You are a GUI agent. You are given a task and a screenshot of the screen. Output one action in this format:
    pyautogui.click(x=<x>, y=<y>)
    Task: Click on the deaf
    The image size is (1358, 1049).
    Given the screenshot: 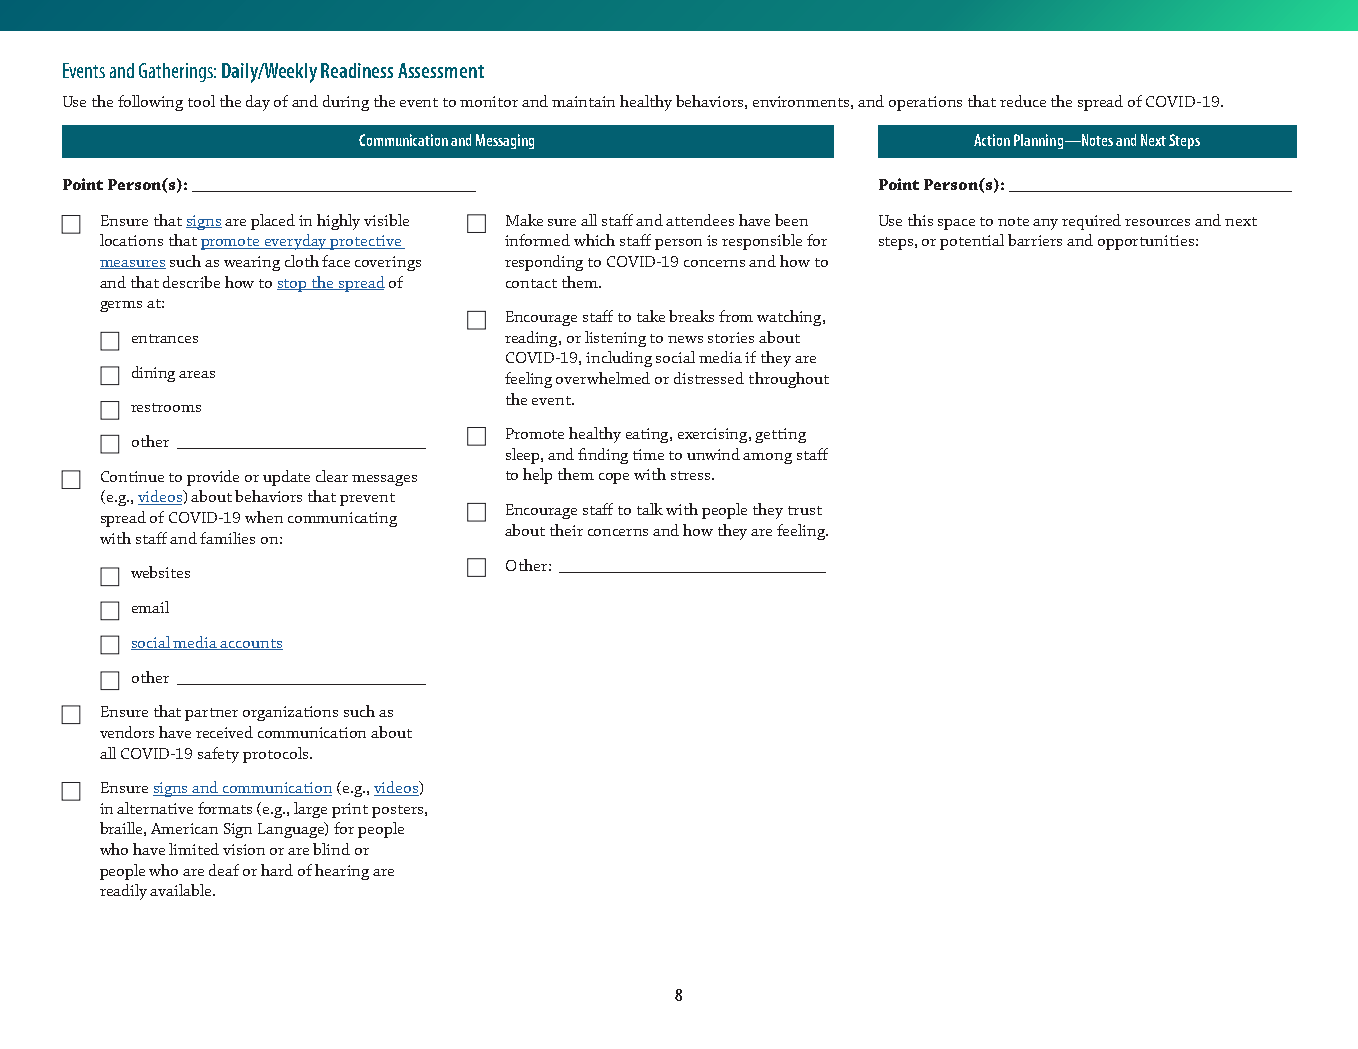 What is the action you would take?
    pyautogui.click(x=224, y=870)
